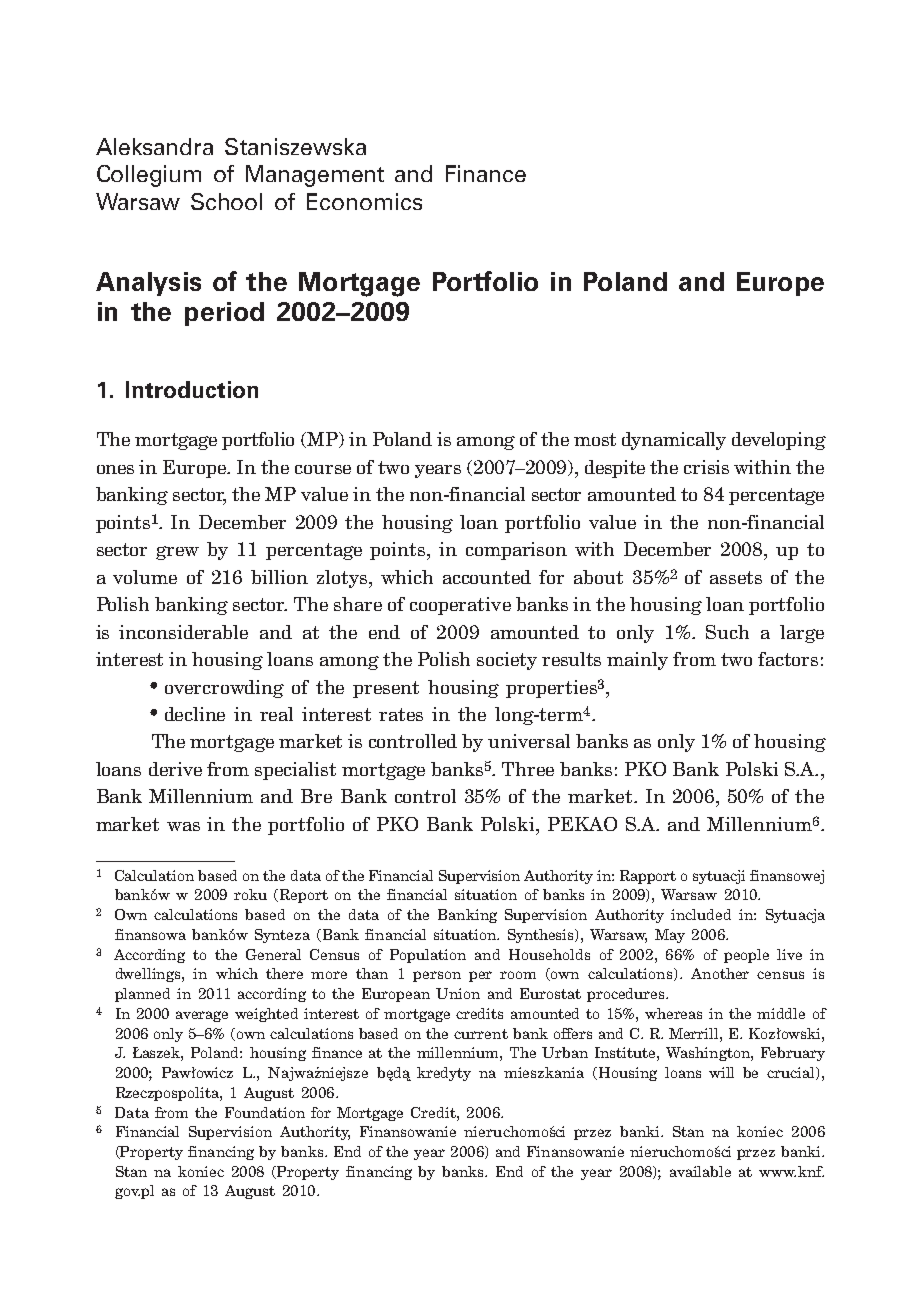 Image resolution: width=921 pixels, height=1316 pixels. I want to click on dynamically, so click(674, 441).
